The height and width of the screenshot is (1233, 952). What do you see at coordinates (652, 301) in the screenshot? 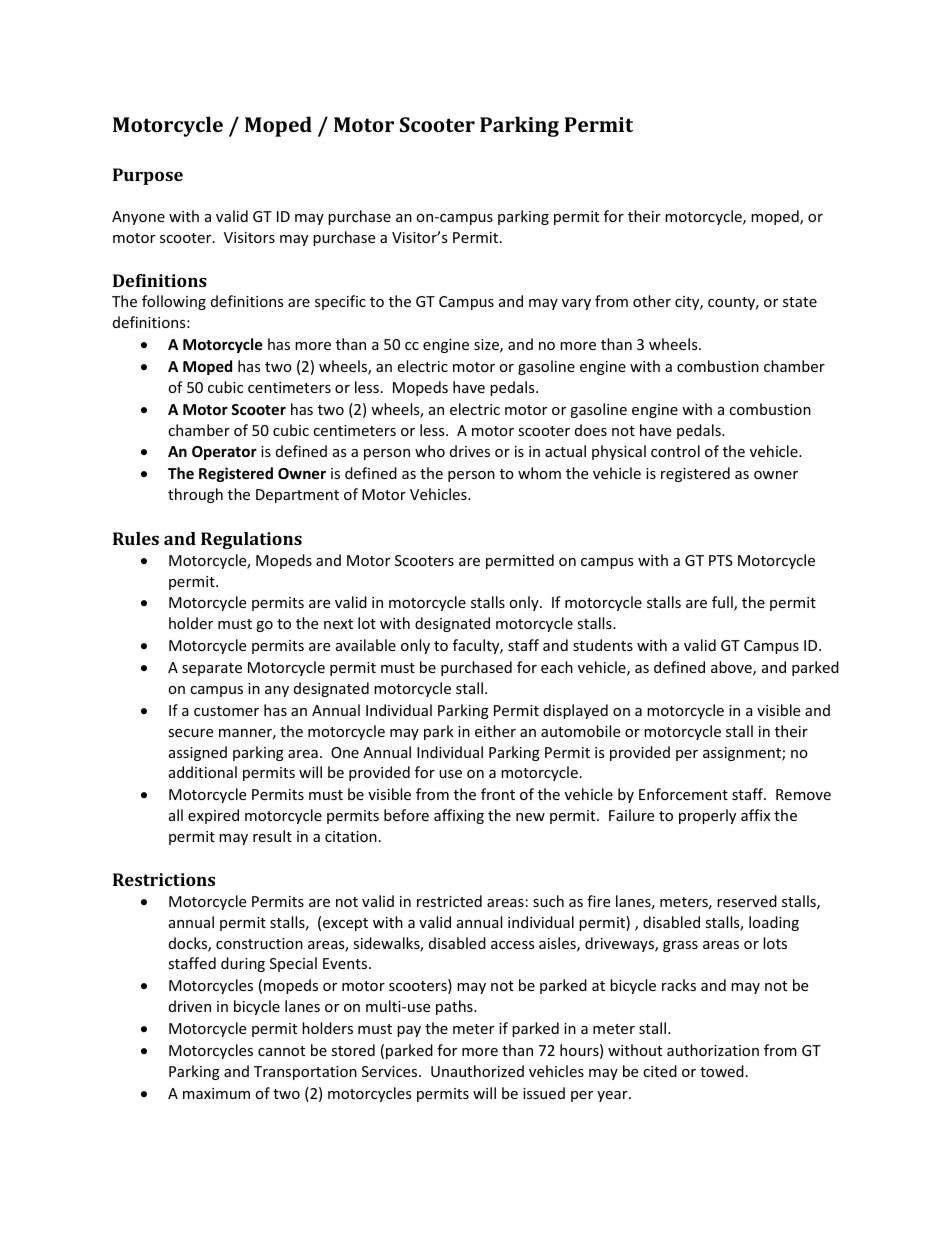
I see `other` at bounding box center [652, 301].
